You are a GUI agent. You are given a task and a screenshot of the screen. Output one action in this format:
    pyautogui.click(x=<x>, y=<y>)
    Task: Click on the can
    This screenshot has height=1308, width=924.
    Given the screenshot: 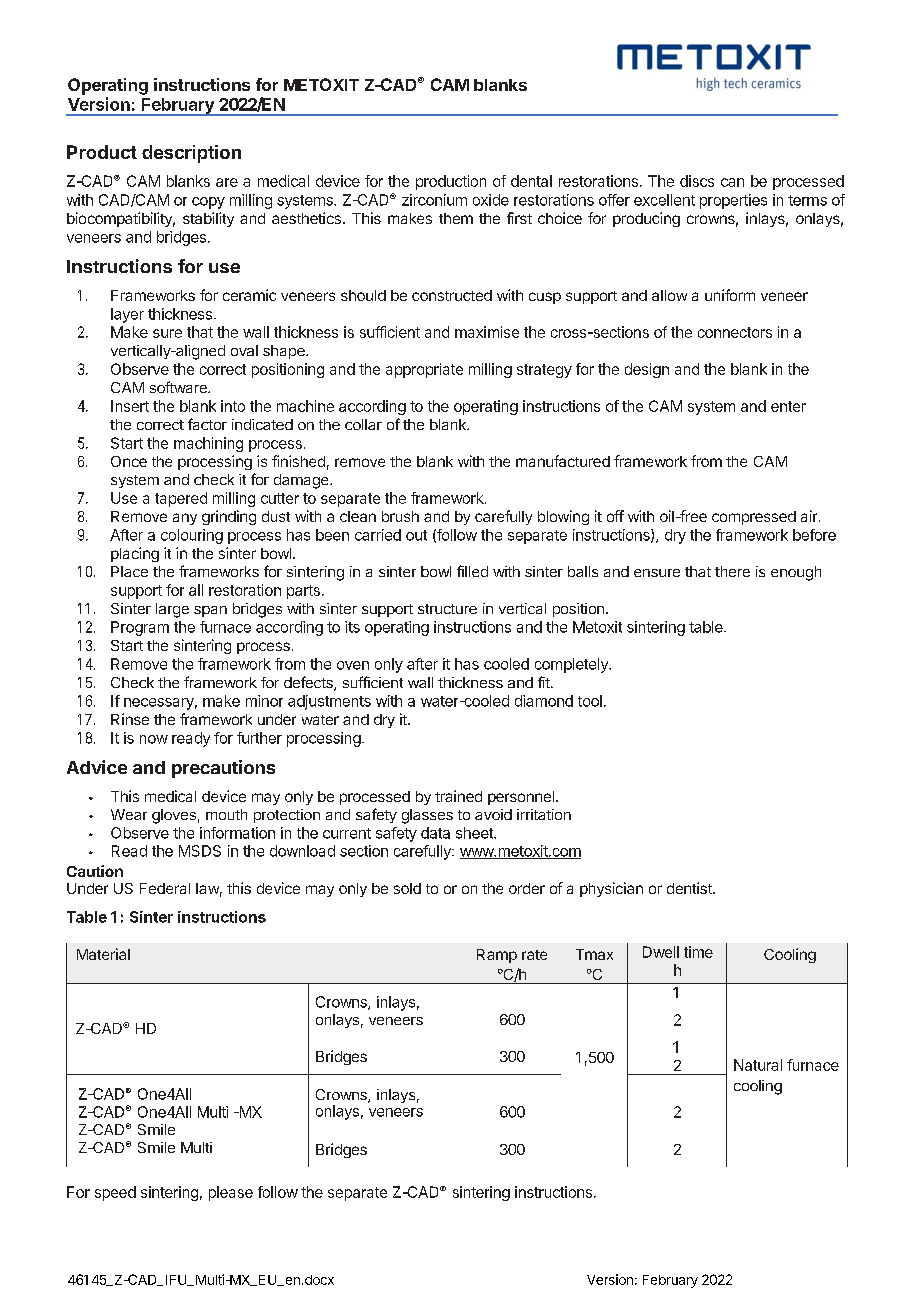 What is the action you would take?
    pyautogui.click(x=732, y=182)
